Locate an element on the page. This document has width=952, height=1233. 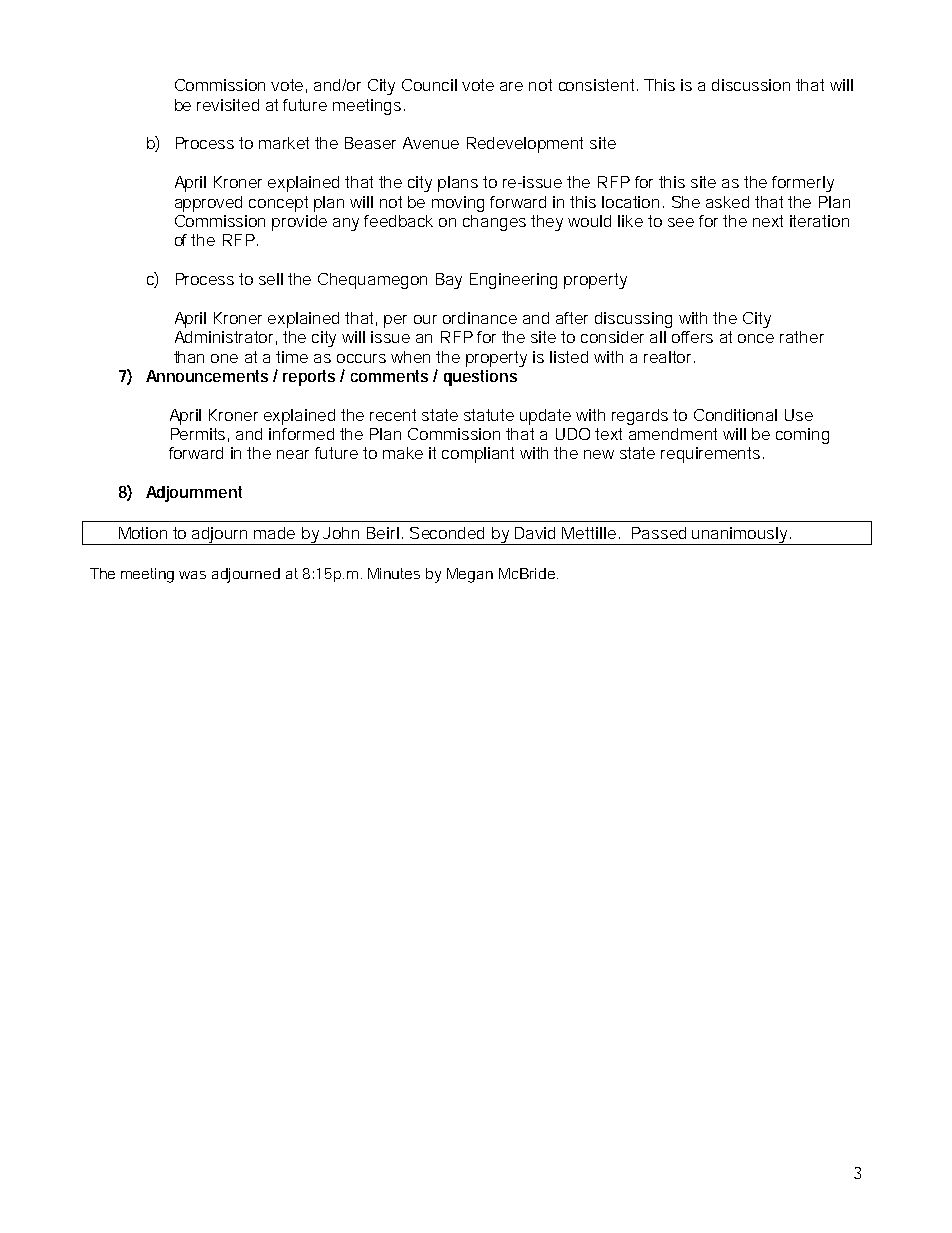
discussion is located at coordinates (751, 85).
